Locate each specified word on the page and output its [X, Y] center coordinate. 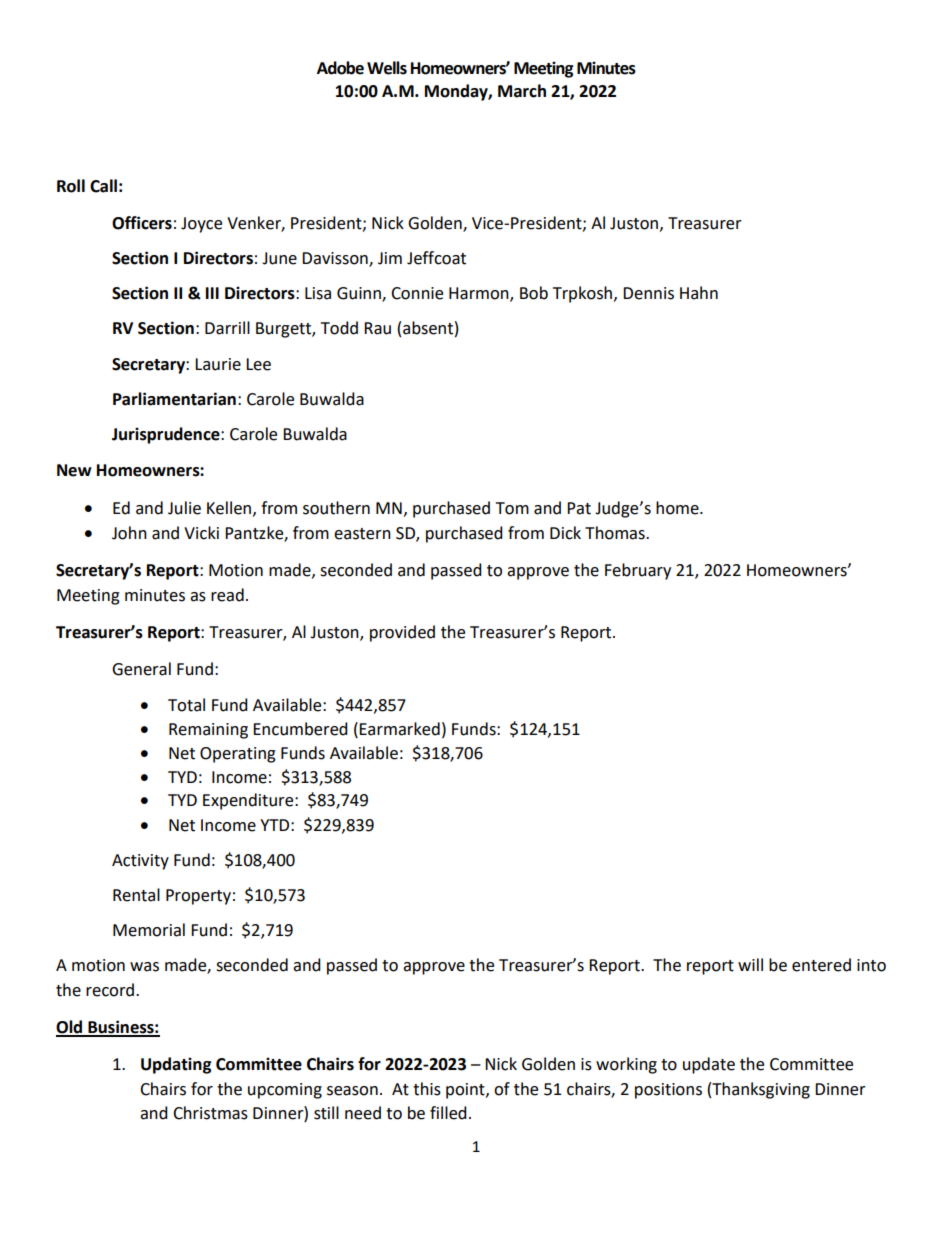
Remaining [208, 731]
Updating [176, 1065]
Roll [71, 186]
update [709, 1065]
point [466, 1091]
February [638, 571]
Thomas [616, 533]
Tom [512, 508]
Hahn [699, 293]
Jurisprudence [167, 435]
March [522, 91]
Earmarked [399, 729]
